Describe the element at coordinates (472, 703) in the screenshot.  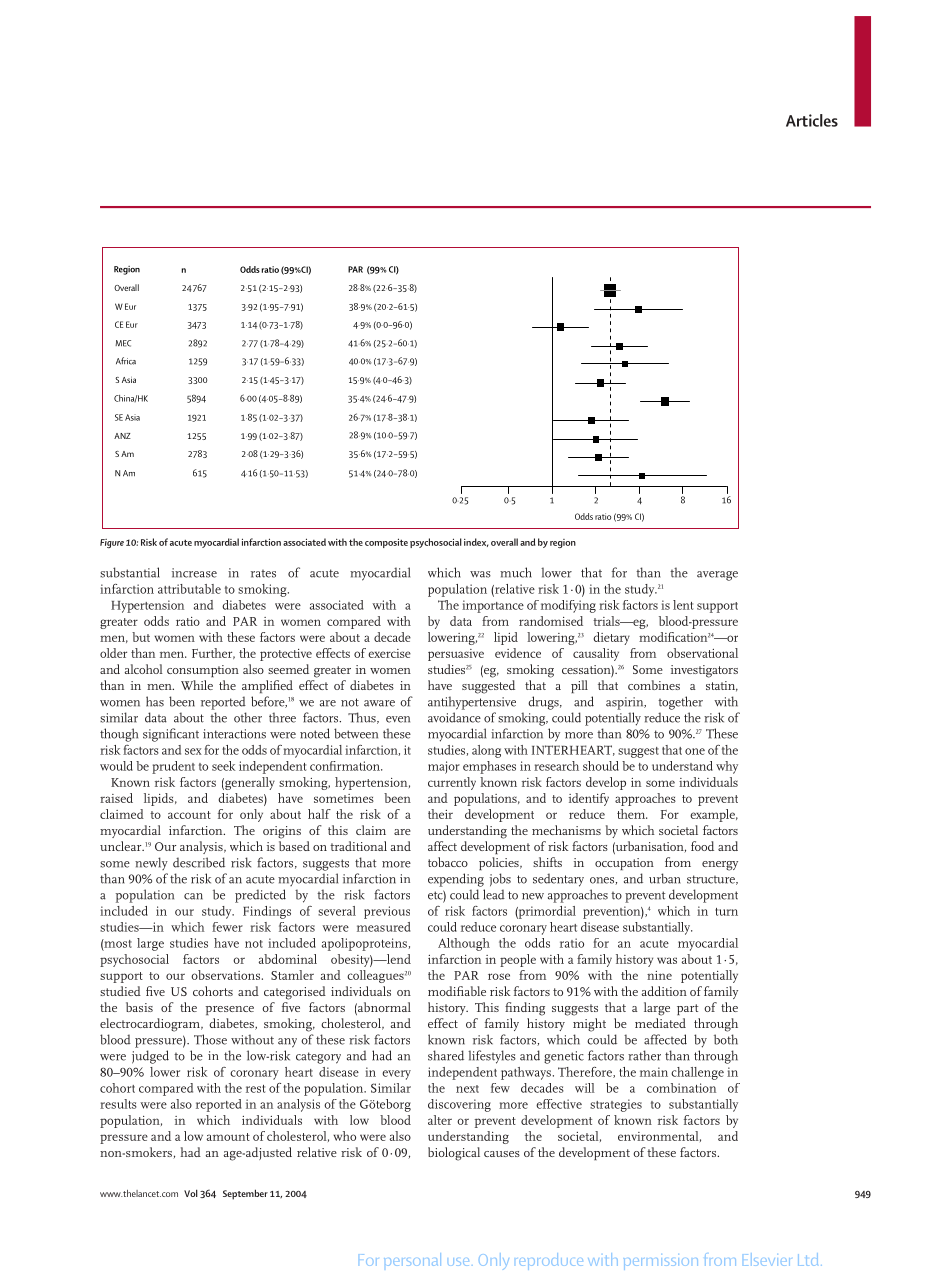
I see `antihypertensive` at that location.
